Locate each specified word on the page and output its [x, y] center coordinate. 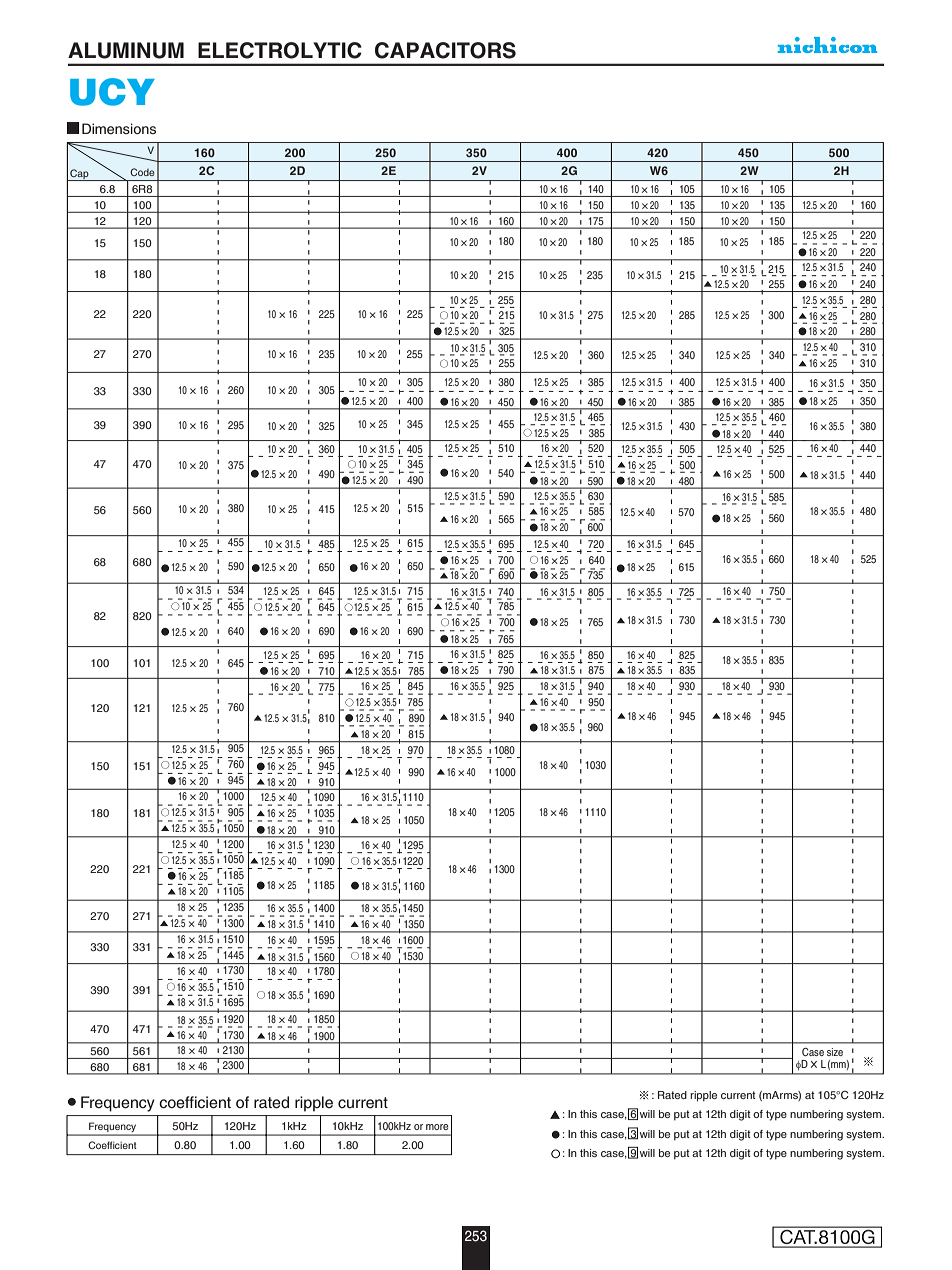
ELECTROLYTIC [280, 50]
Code [142, 172]
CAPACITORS [445, 50]
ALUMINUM [126, 50]
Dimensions [119, 129]
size [835, 1052]
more [437, 1127]
